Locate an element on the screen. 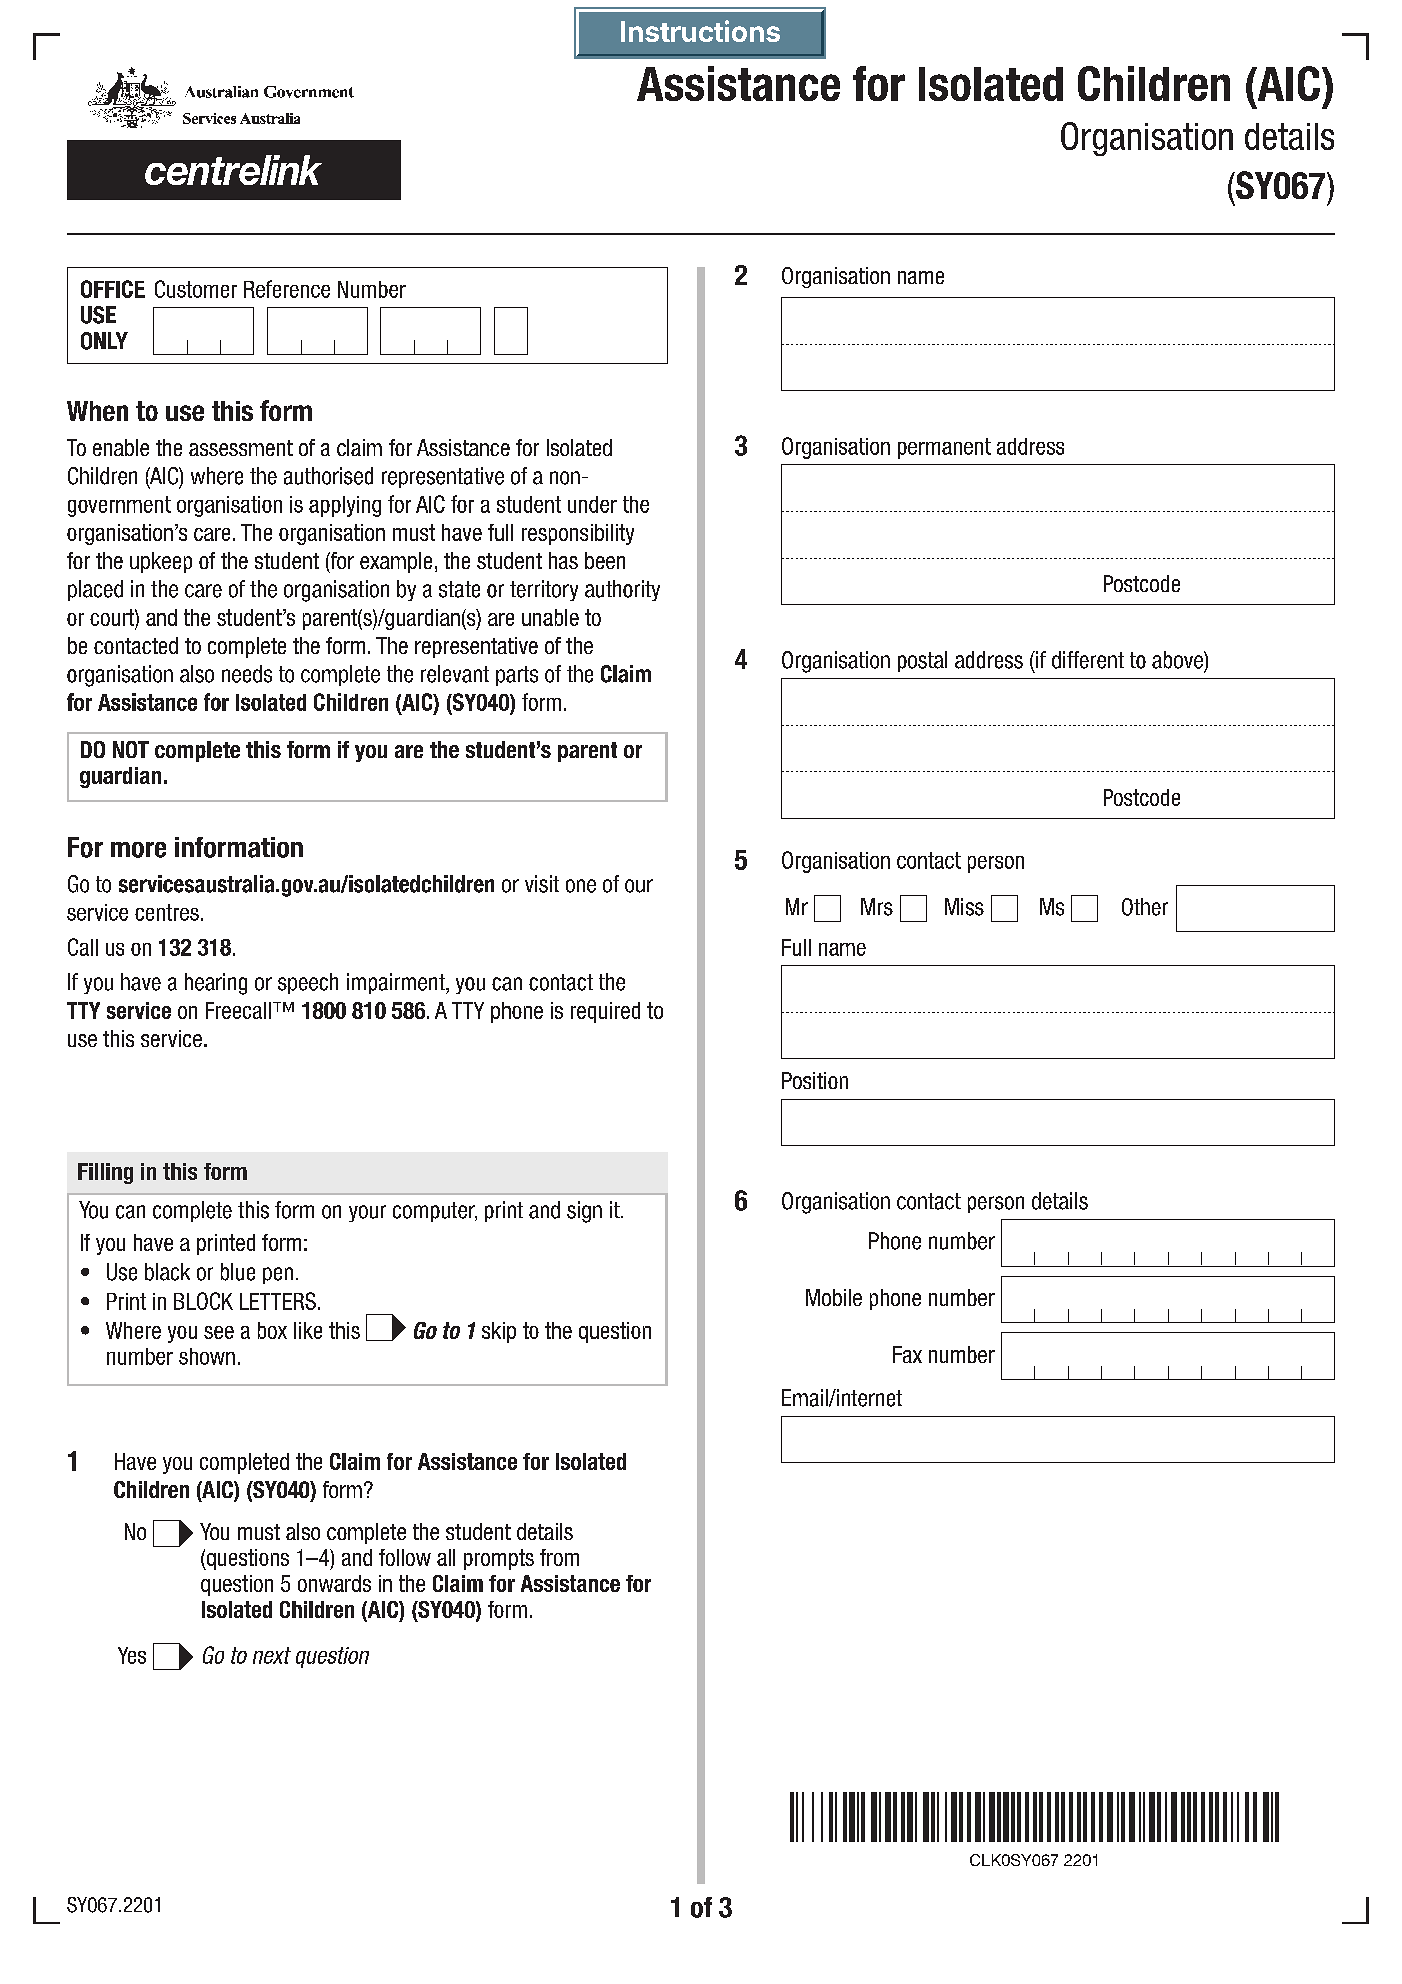  permanent is located at coordinates (944, 448).
